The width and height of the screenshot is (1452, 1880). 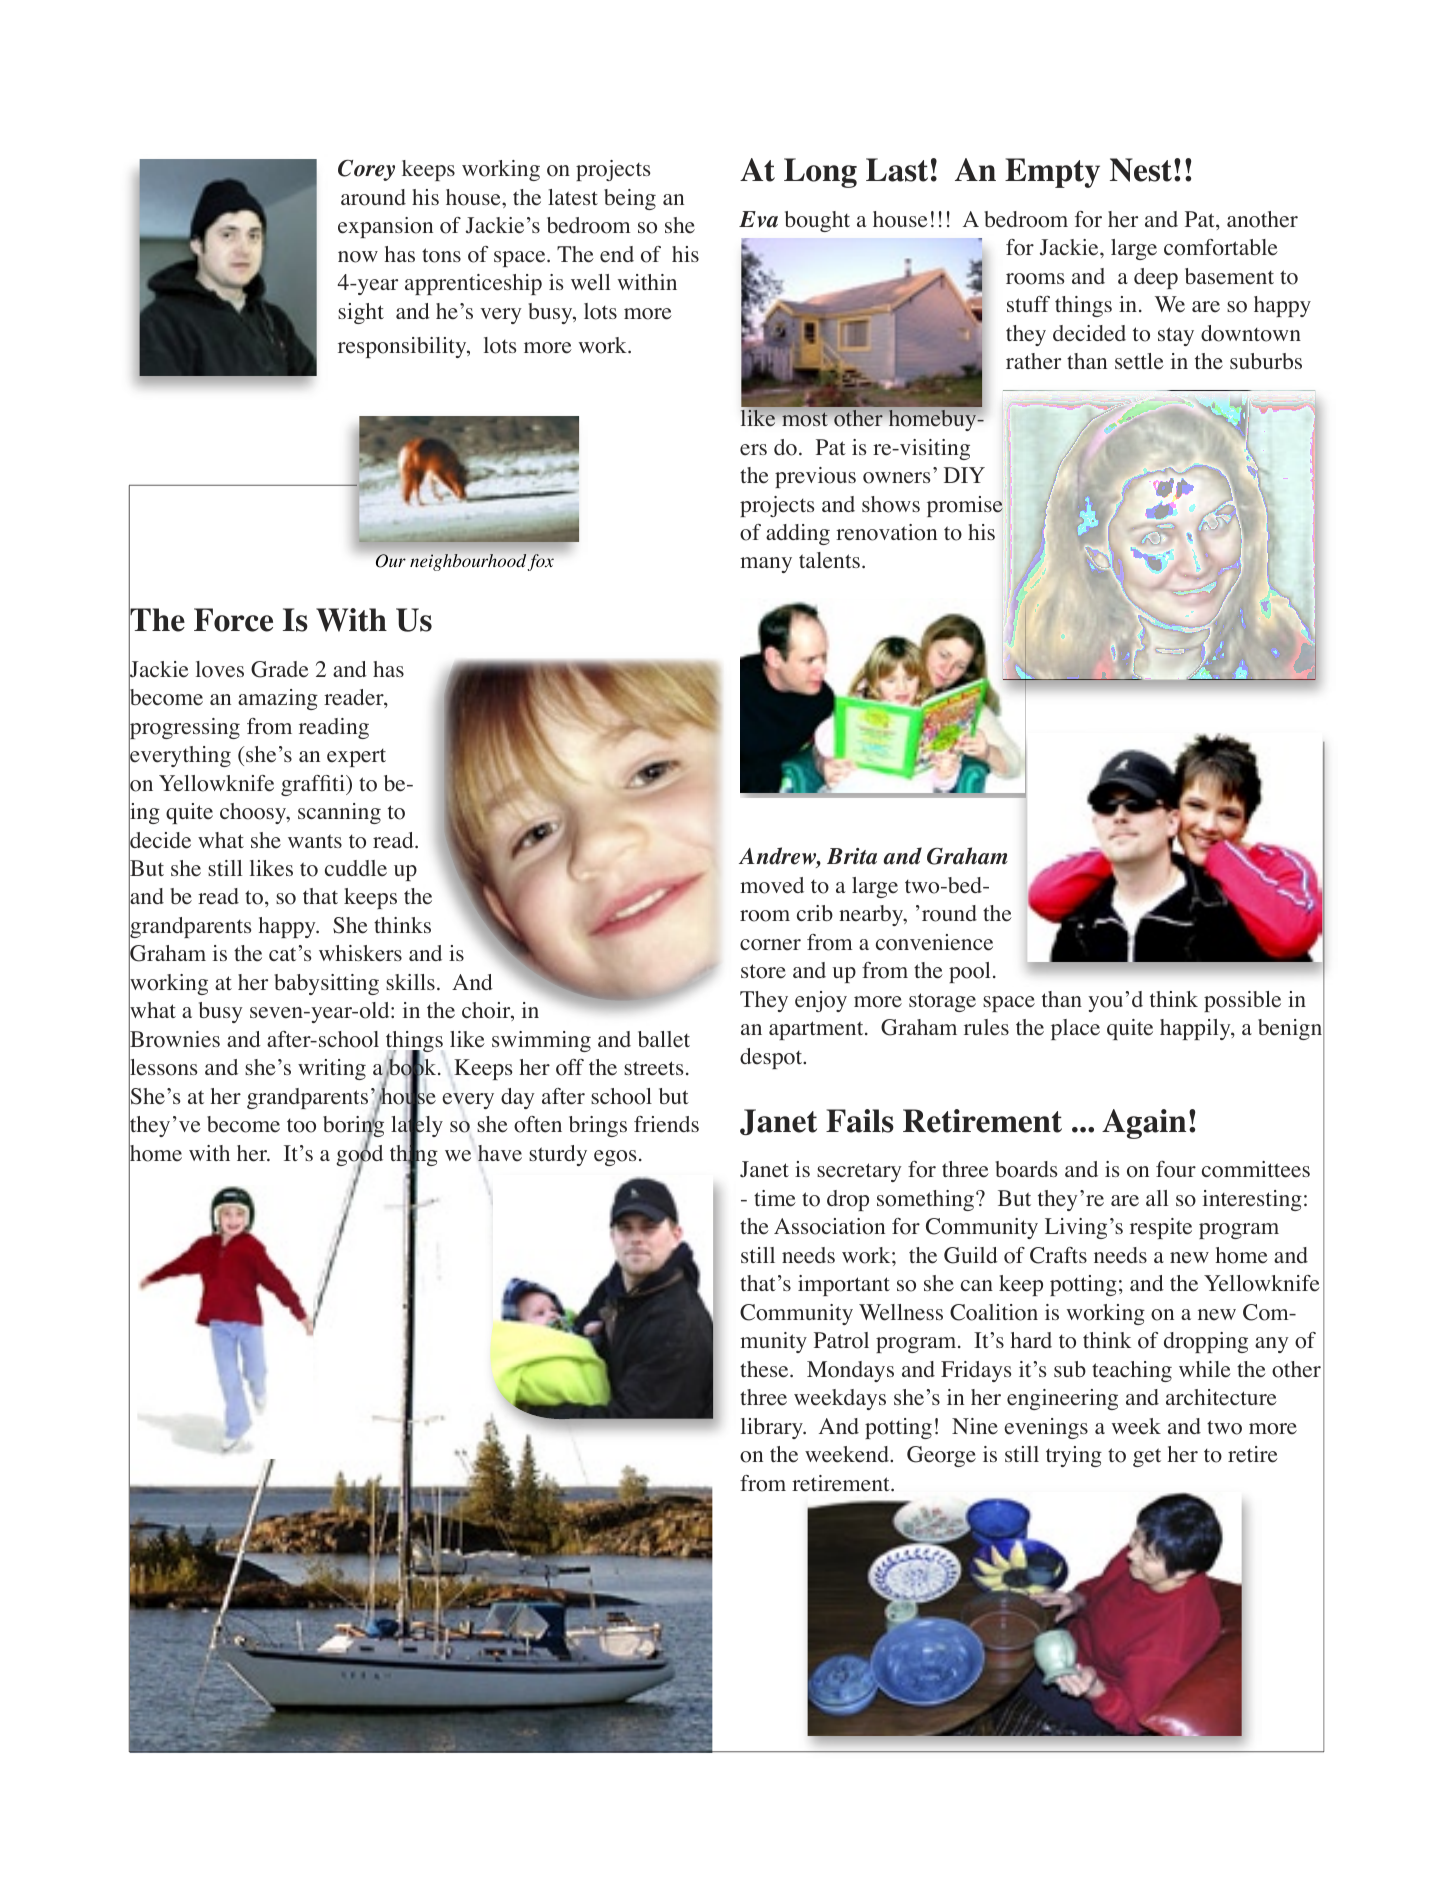 What do you see at coordinates (766, 565) in the screenshot?
I see `many` at bounding box center [766, 565].
